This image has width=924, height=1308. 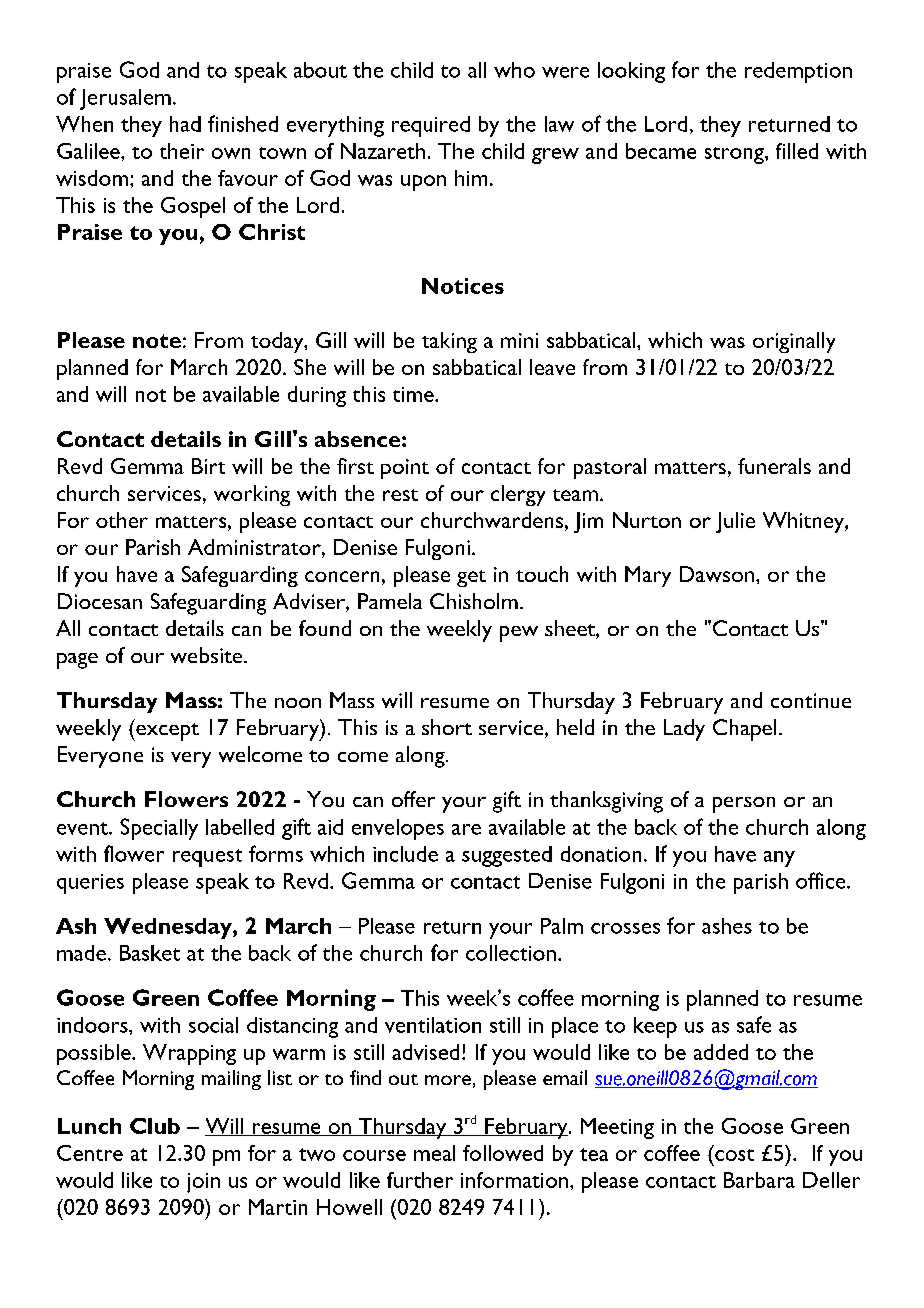 What do you see at coordinates (208, 655) in the image?
I see `website` at bounding box center [208, 655].
